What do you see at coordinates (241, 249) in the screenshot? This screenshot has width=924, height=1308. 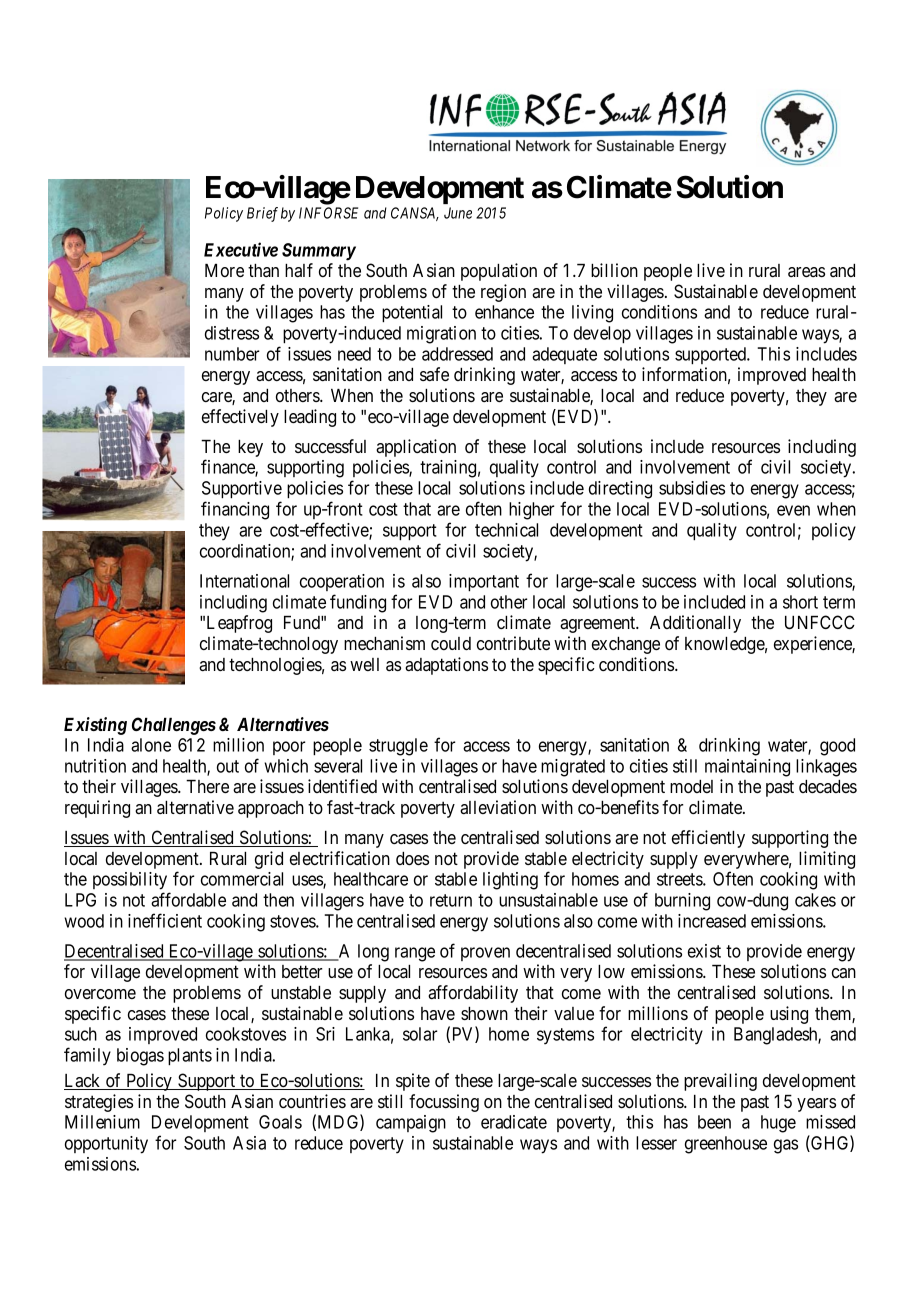 I see `Executive` at bounding box center [241, 249].
